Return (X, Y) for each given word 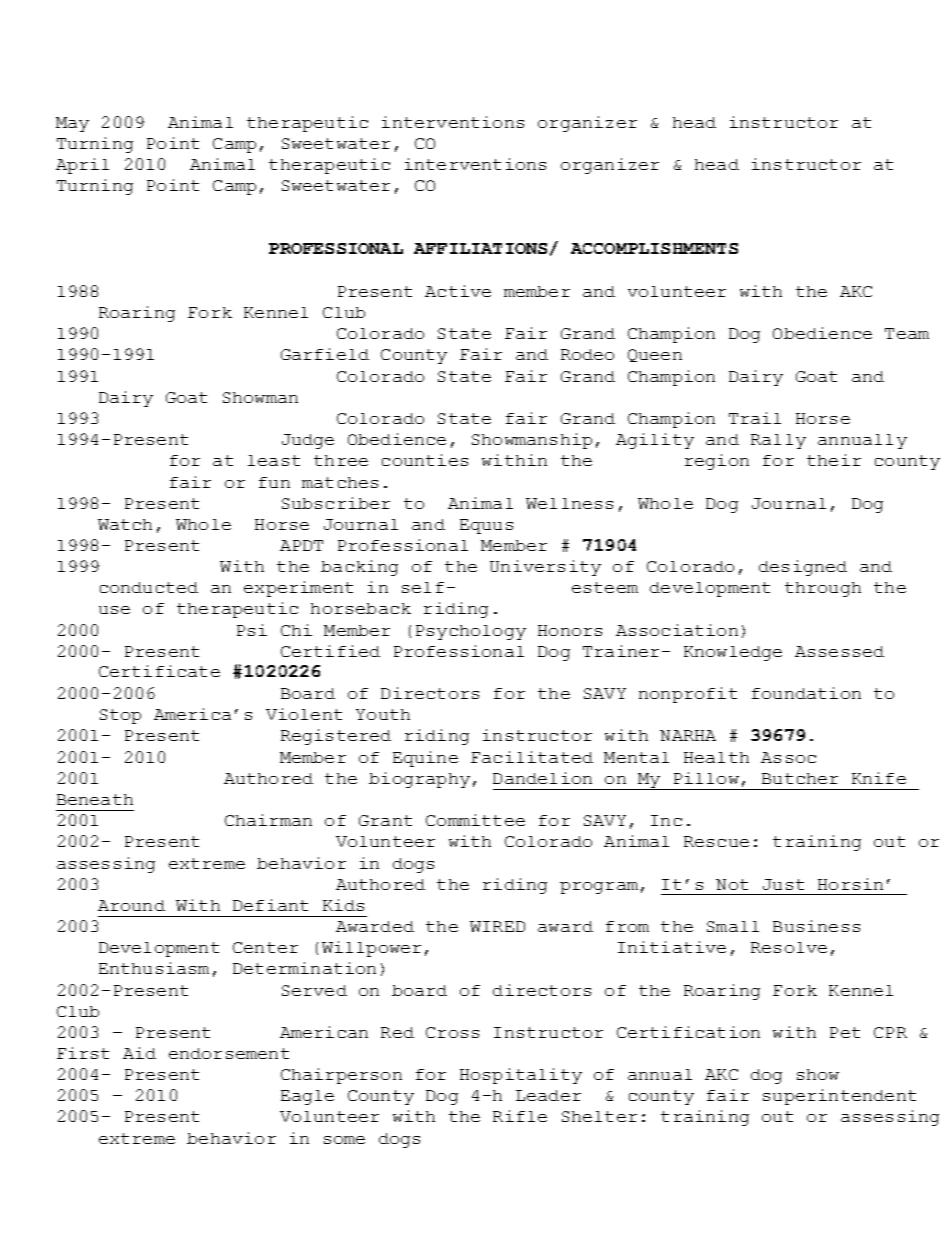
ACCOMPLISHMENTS (654, 248)
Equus (486, 526)
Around (131, 905)
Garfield (325, 354)
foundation (806, 693)
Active (458, 291)
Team (907, 333)
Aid (139, 1053)
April (82, 166)
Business (816, 926)
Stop (120, 716)
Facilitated (532, 757)
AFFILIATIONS (480, 248)
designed (803, 568)
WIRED (497, 926)
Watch (125, 524)
